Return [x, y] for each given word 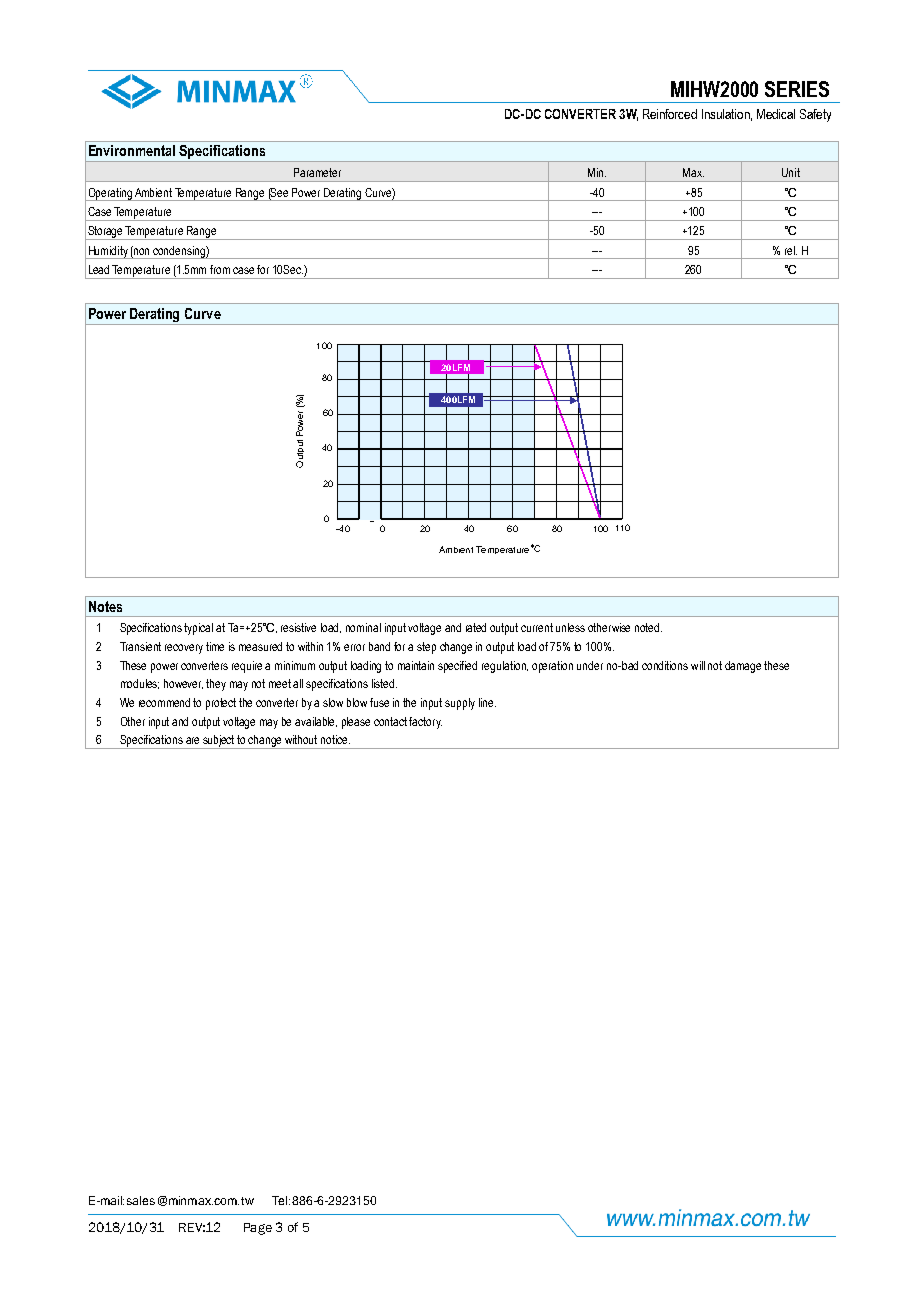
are [192, 740]
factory [425, 723]
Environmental [132, 150]
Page [258, 1229]
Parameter [317, 172]
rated [476, 627]
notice [335, 739]
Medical [776, 114]
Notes [105, 606]
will [698, 665]
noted [648, 627]
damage [743, 667]
